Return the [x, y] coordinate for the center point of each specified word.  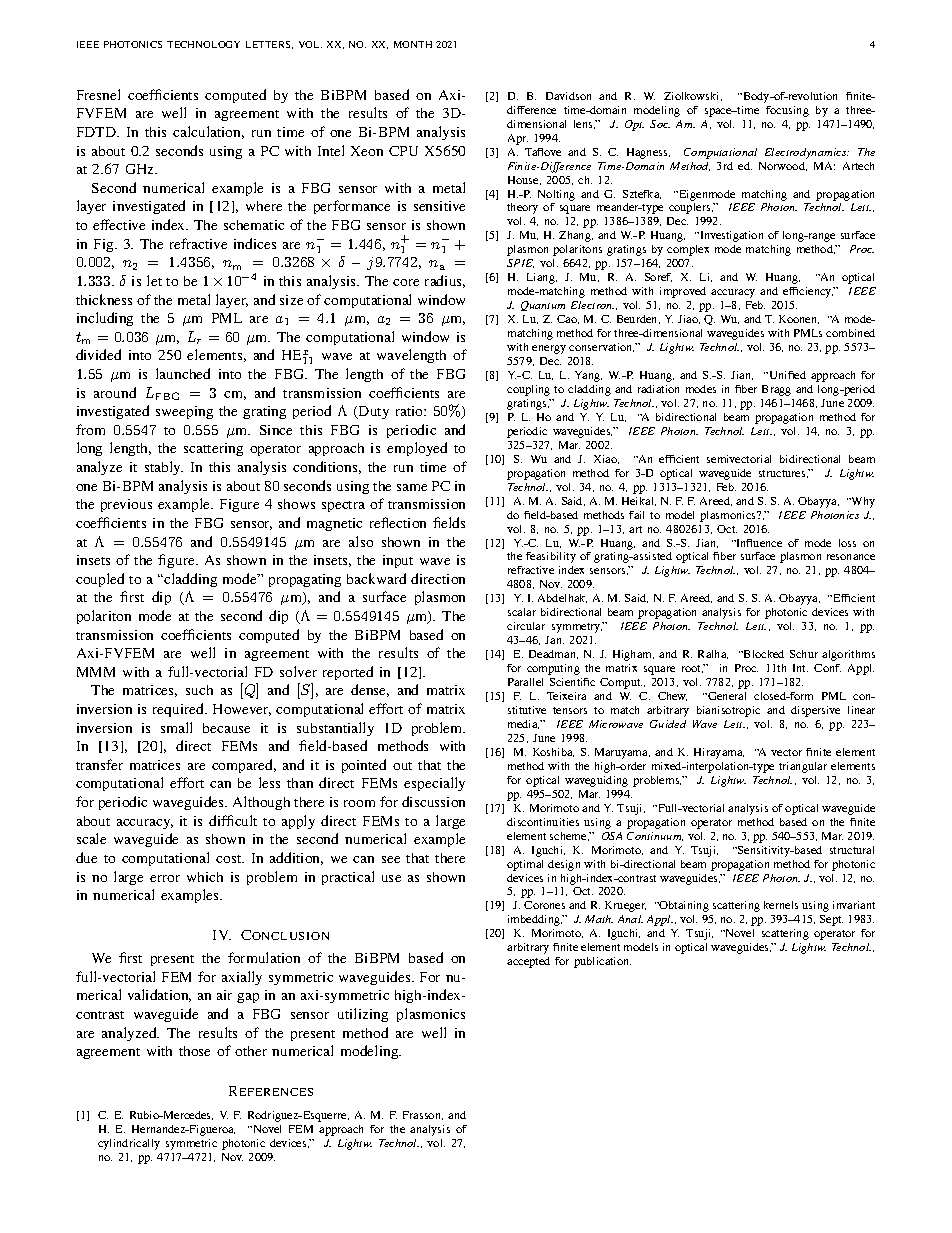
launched [183, 373]
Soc [660, 124]
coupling [528, 390]
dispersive [815, 711]
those [194, 1051]
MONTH [413, 44]
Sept [831, 920]
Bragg [776, 390]
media [523, 724]
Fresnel [98, 94]
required [180, 710]
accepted [528, 962]
